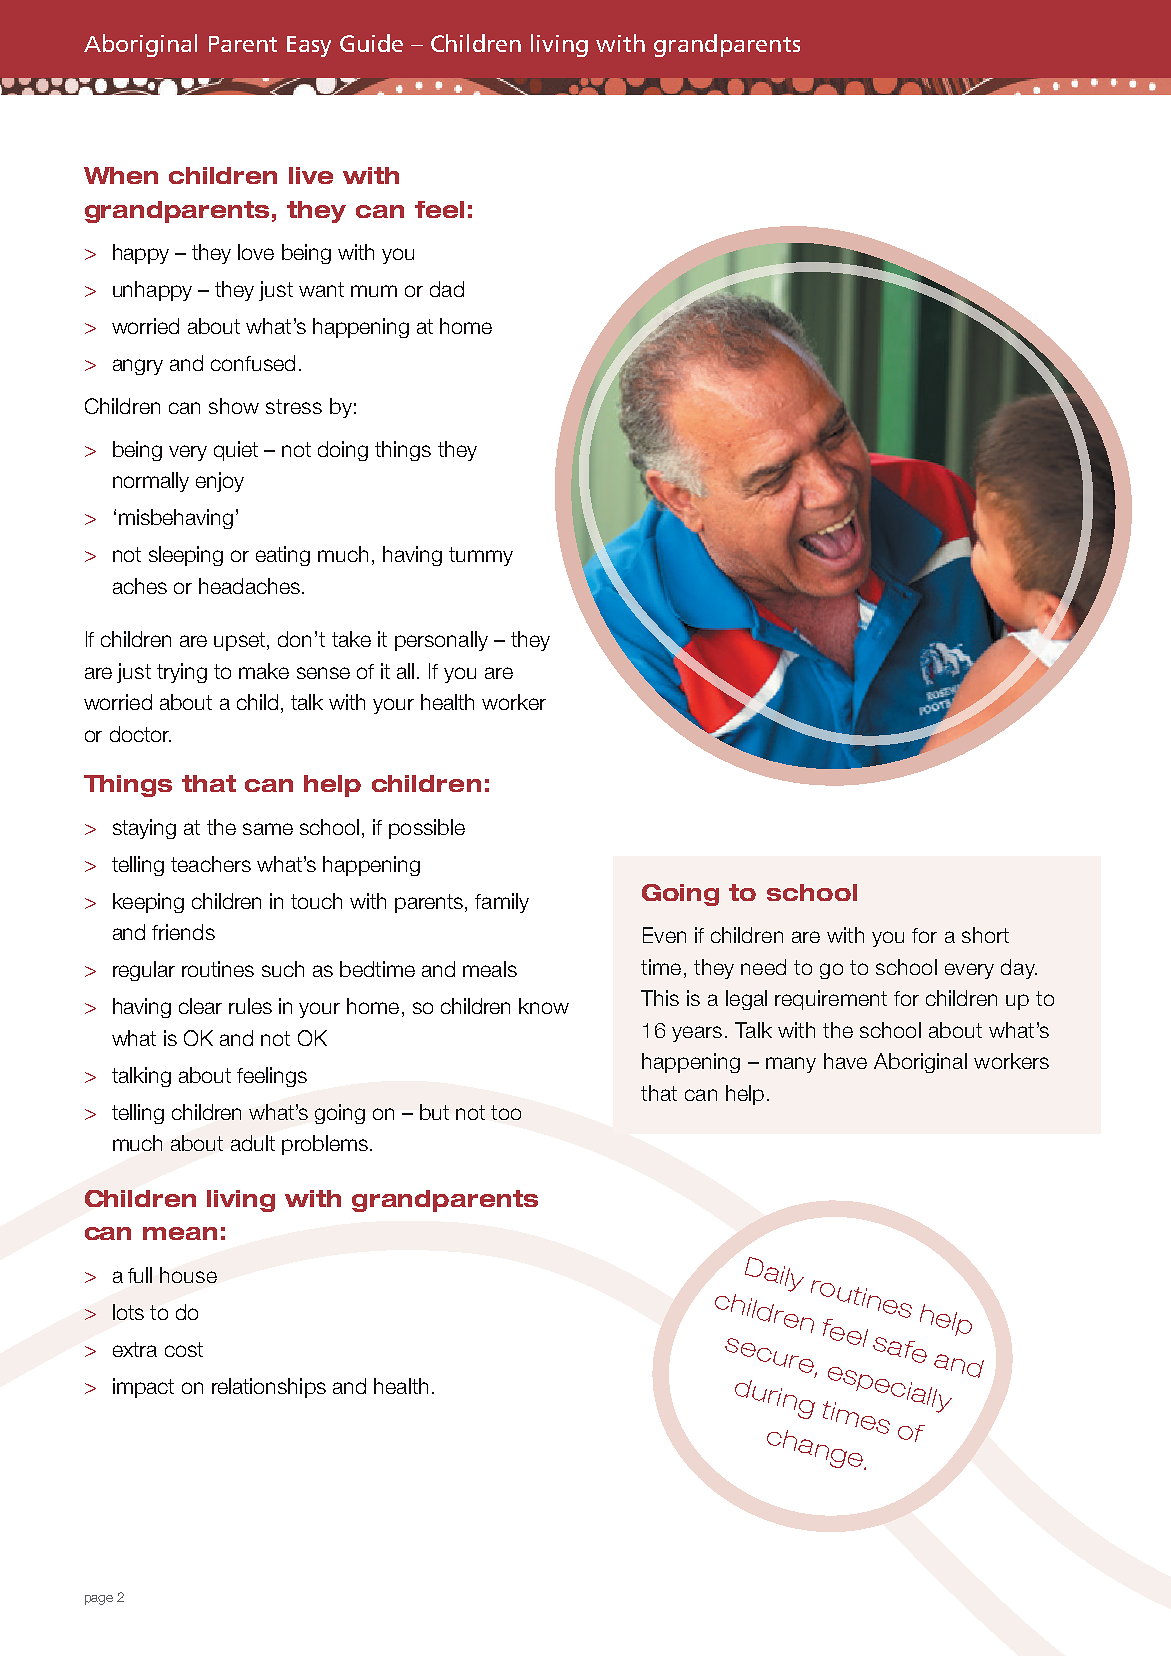 The width and height of the screenshot is (1171, 1656). What do you see at coordinates (99, 1600) in the screenshot?
I see `page` at bounding box center [99, 1600].
